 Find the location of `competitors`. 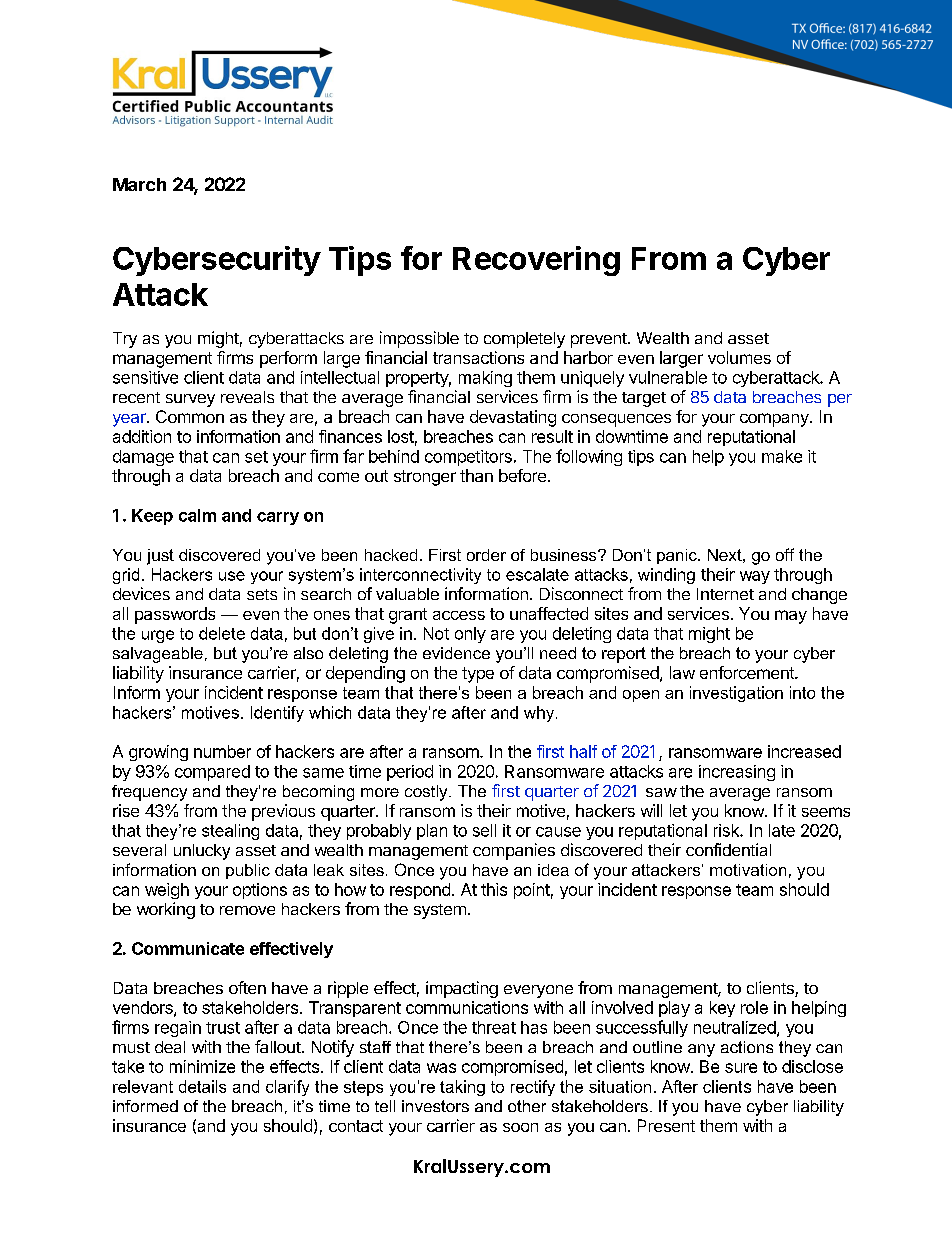

competitors is located at coordinates (468, 458).
